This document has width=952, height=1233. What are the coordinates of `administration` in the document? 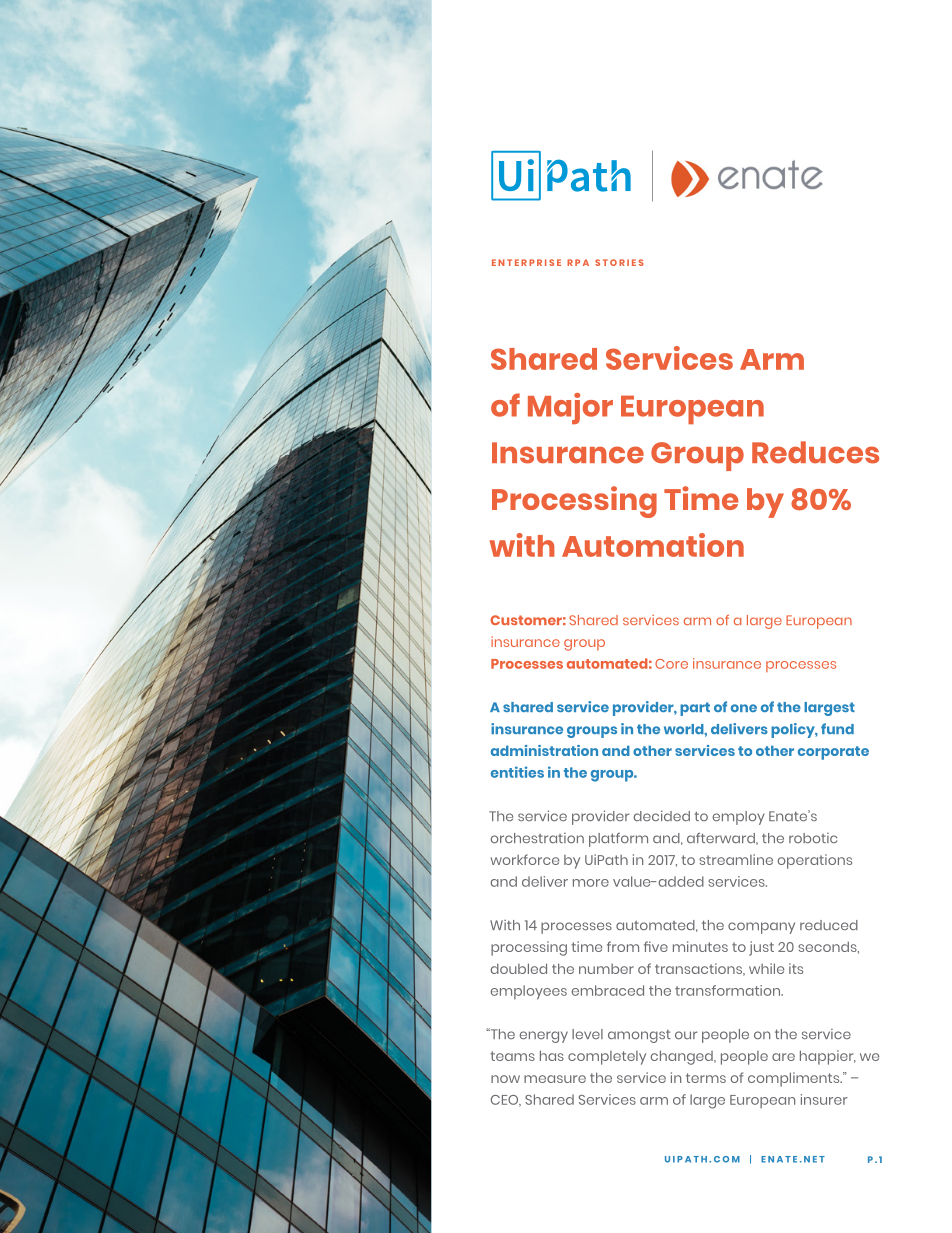 It's located at (544, 750).
